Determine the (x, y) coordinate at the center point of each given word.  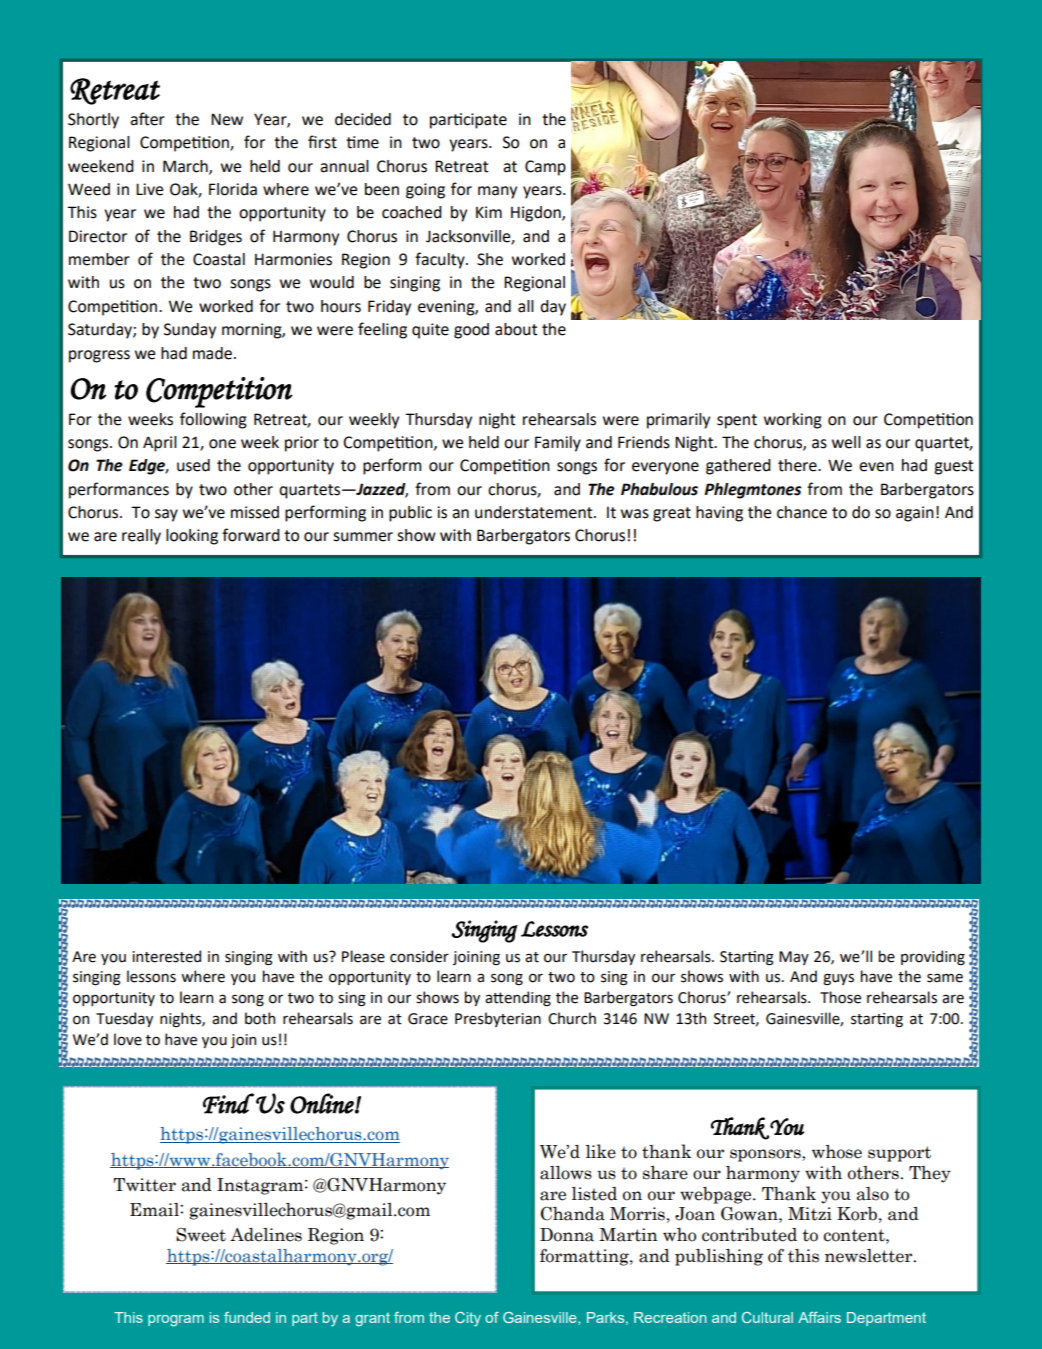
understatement (535, 512)
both (260, 1018)
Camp (545, 168)
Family (558, 444)
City (468, 1319)
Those (840, 997)
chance (802, 512)
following (213, 420)
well (846, 442)
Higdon (537, 214)
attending (518, 999)
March (186, 167)
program (176, 1321)
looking (192, 537)
